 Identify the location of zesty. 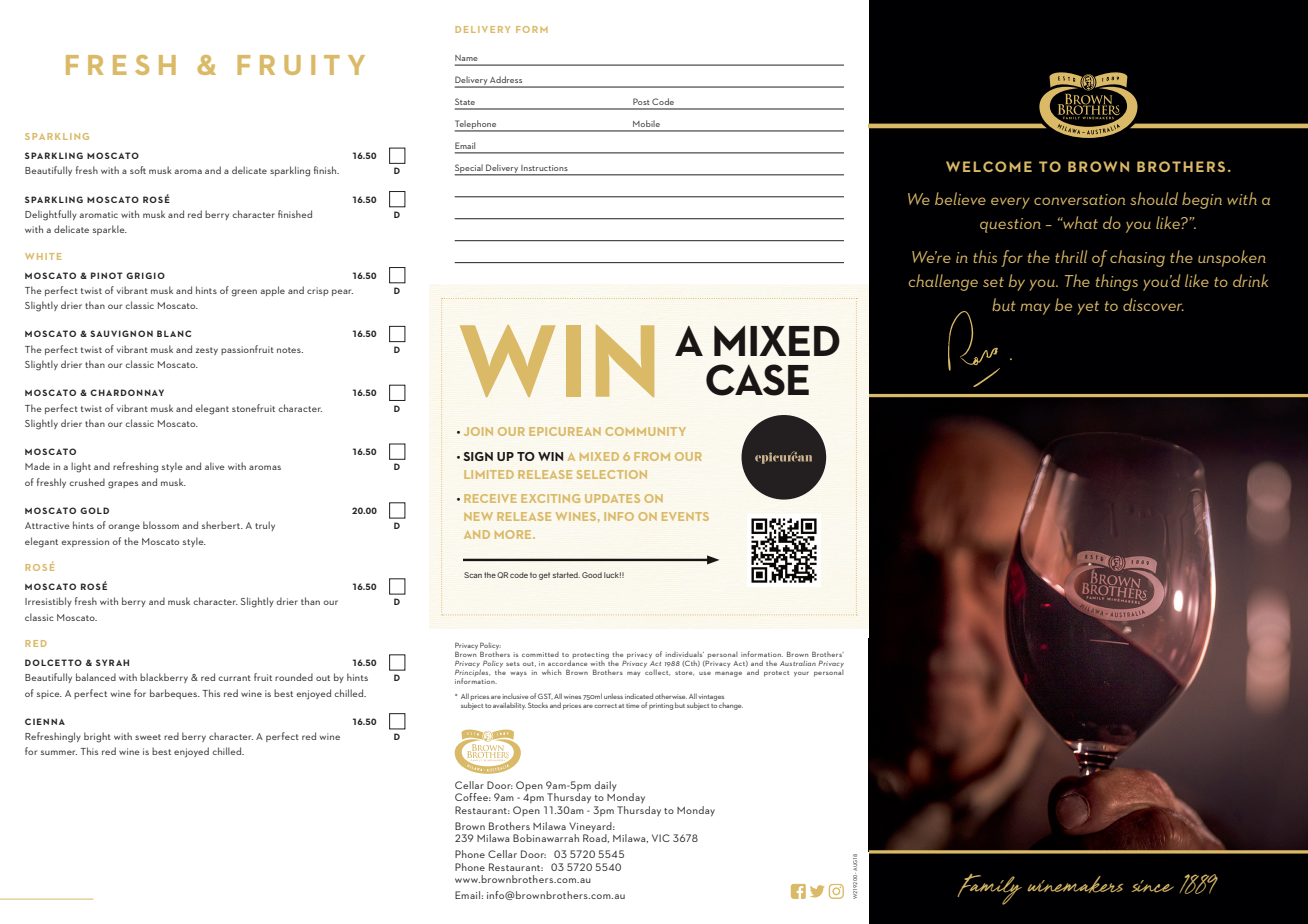
(207, 351).
